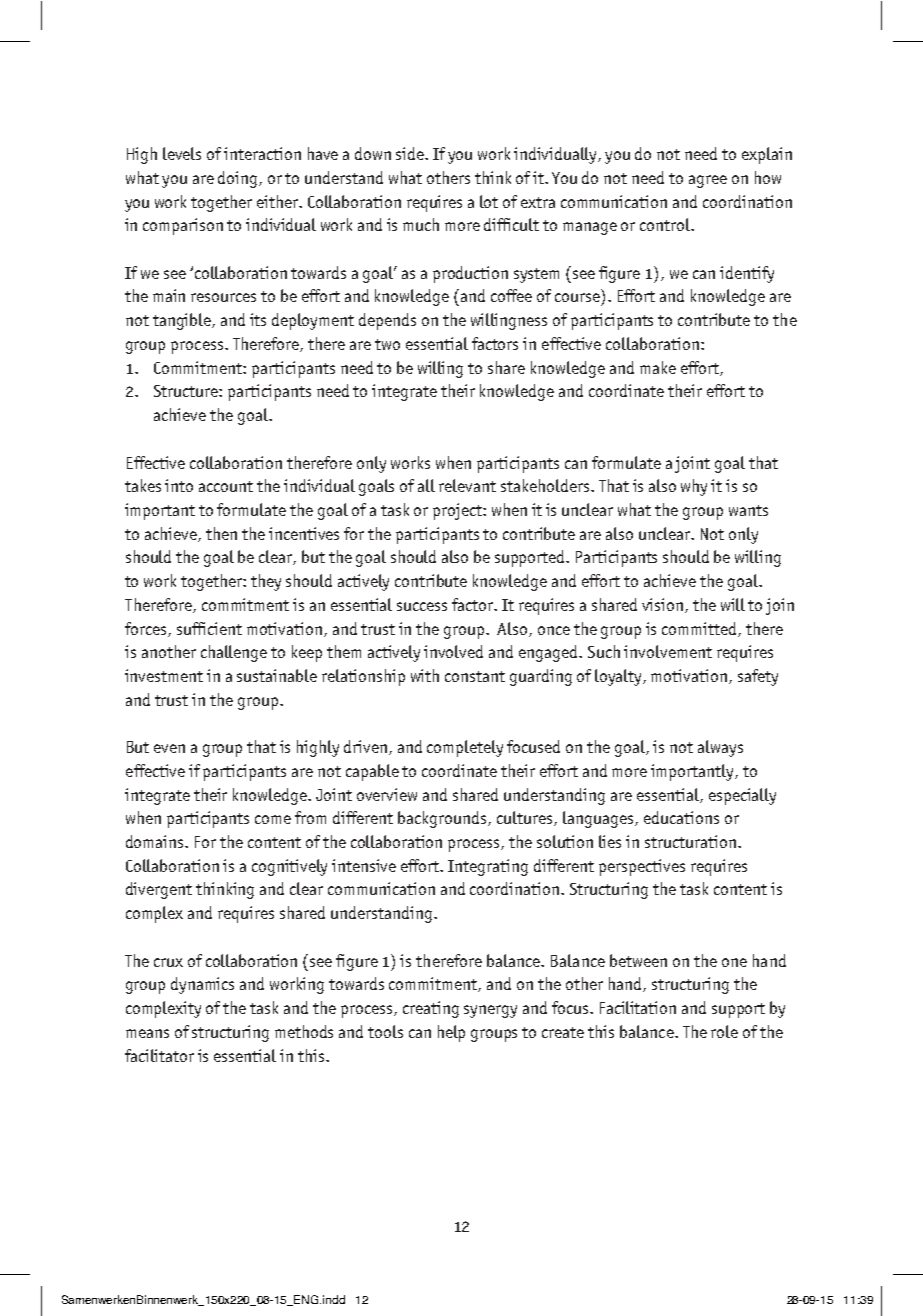 This screenshot has width=923, height=1316. What do you see at coordinates (664, 605) in the screenshot?
I see `vision` at bounding box center [664, 605].
